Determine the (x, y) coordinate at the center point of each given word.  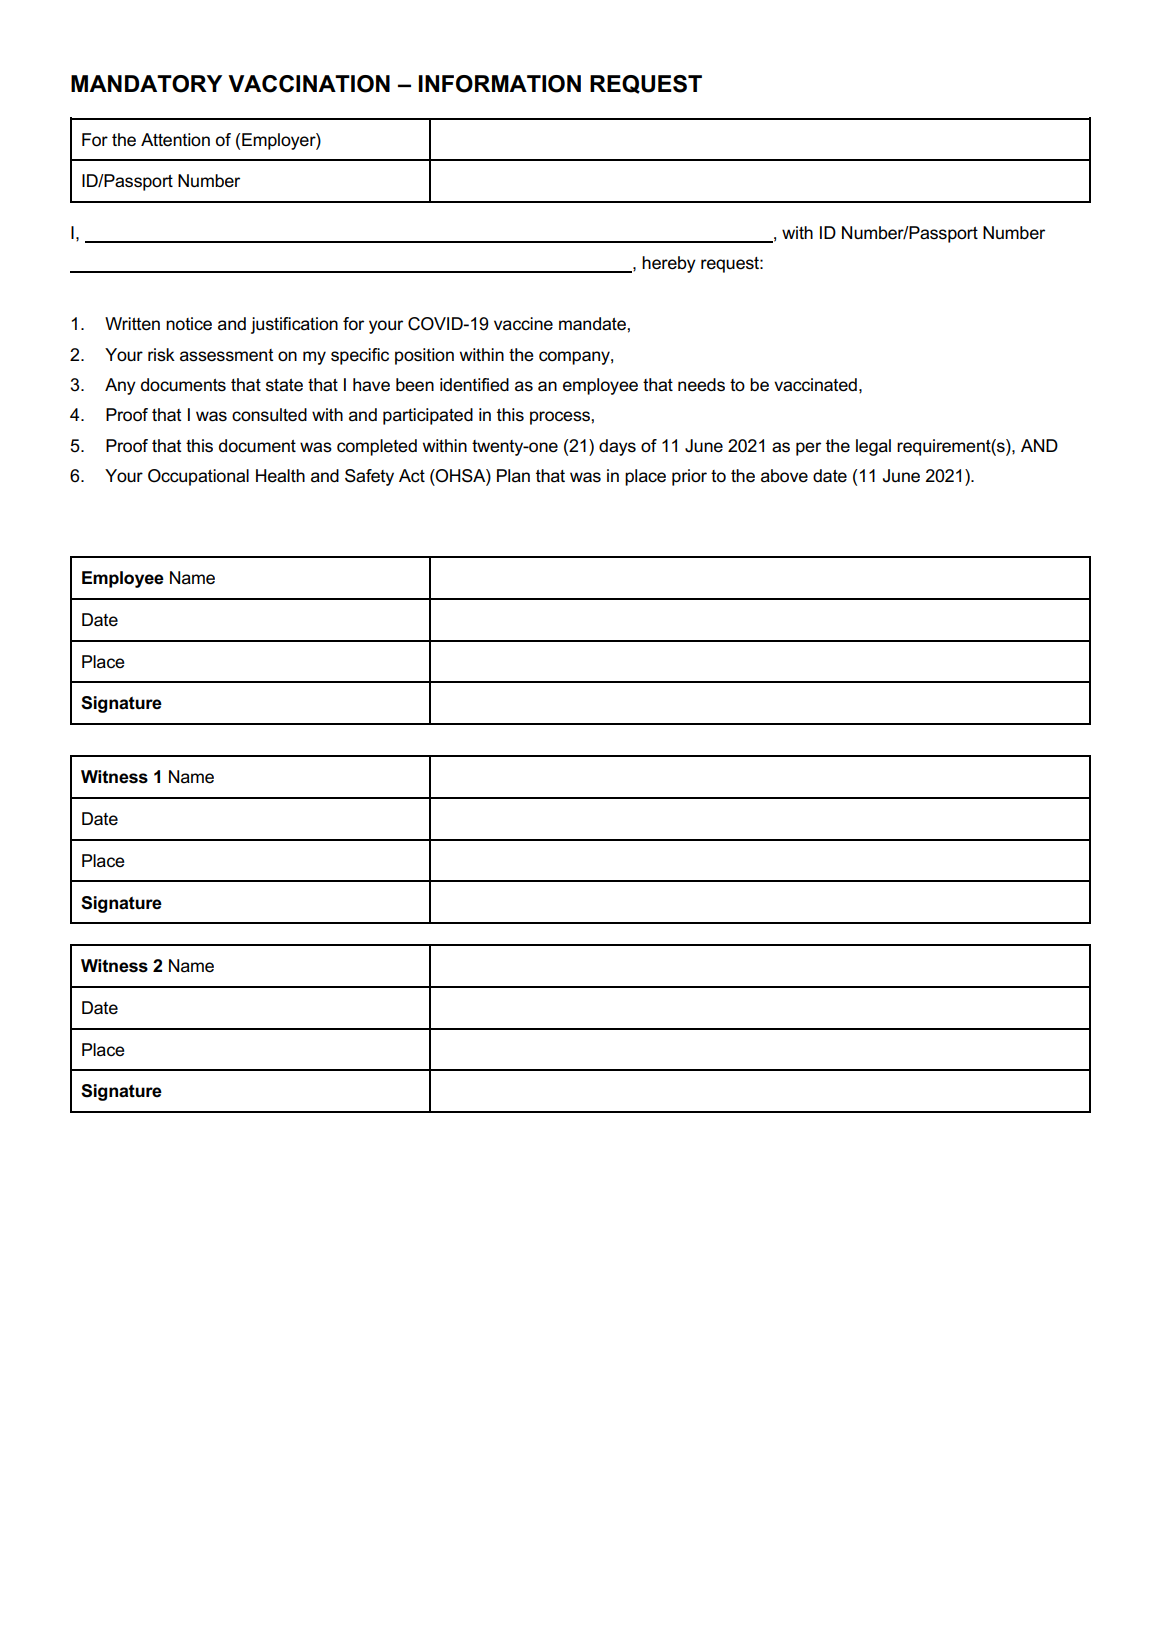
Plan (513, 476)
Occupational (198, 477)
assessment (226, 355)
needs (701, 385)
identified (474, 385)
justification (294, 325)
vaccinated (815, 385)
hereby (669, 264)
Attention (175, 140)
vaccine (523, 324)
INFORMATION (500, 84)
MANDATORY (146, 84)
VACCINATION (309, 84)
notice (189, 324)
